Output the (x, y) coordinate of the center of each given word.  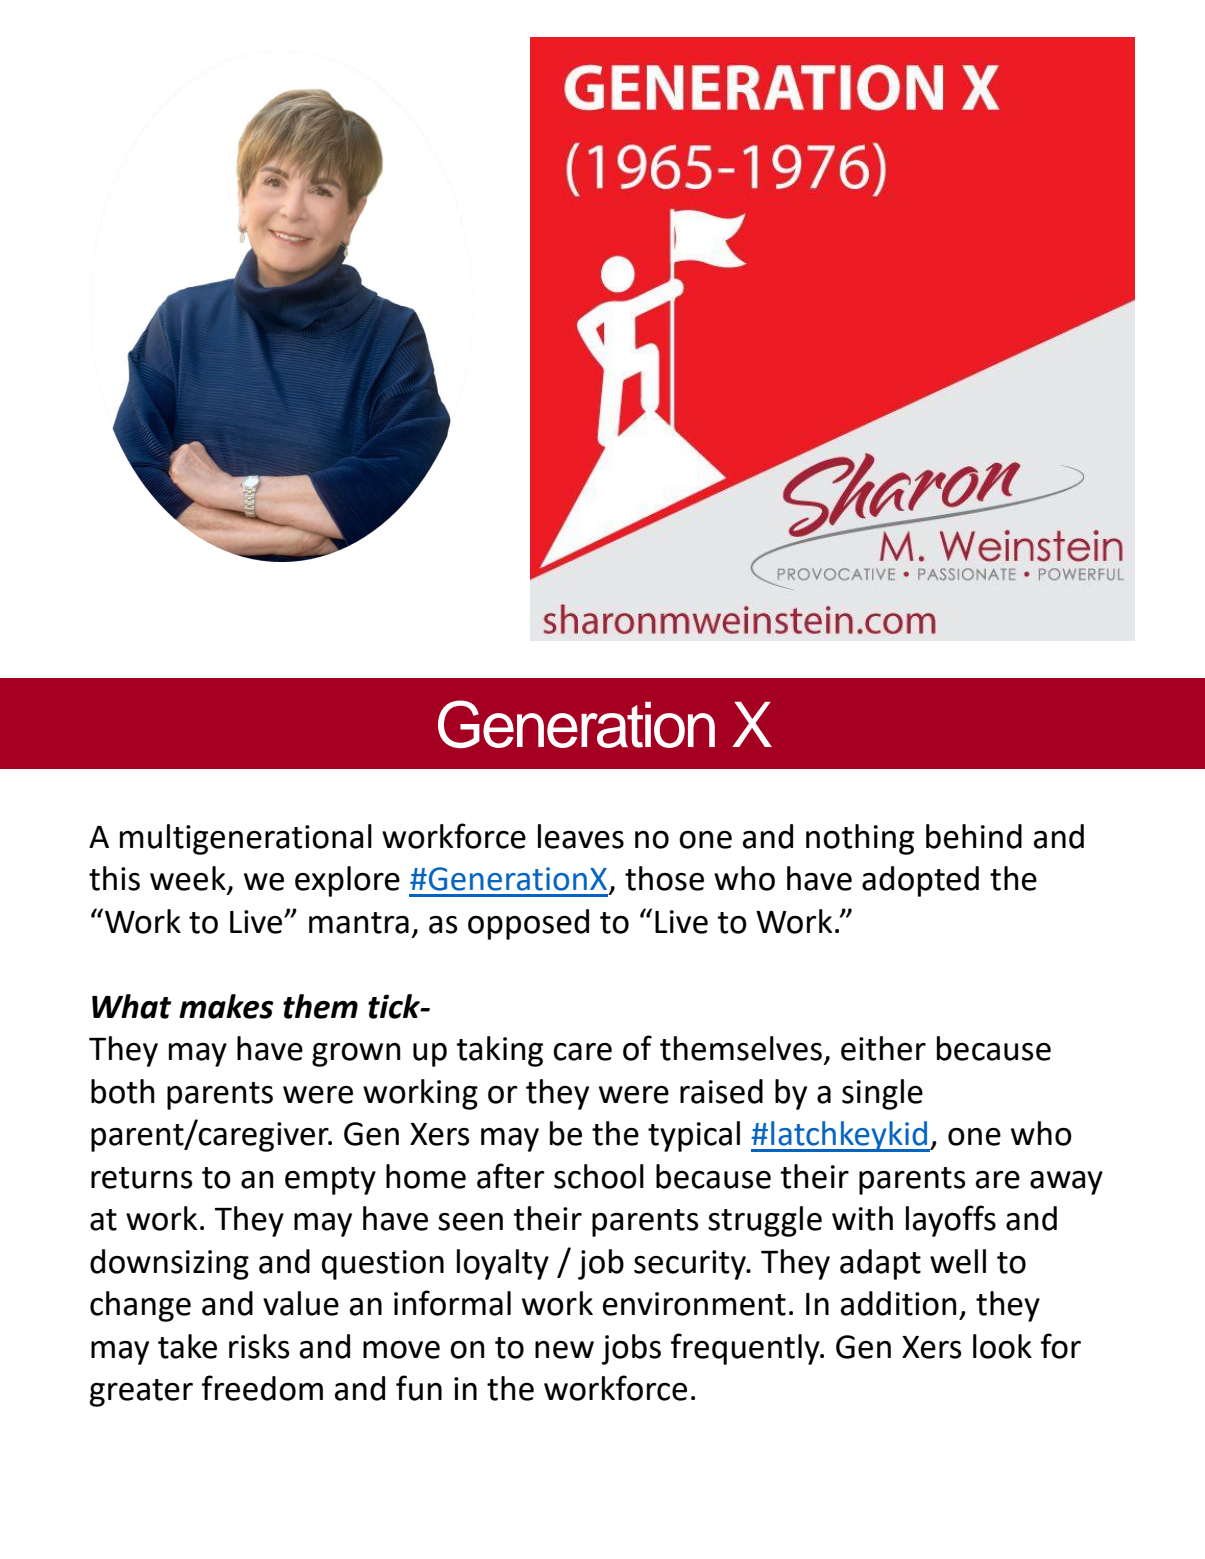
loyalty (503, 1264)
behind (974, 836)
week (189, 879)
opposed (528, 924)
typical (694, 1136)
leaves (581, 836)
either (883, 1048)
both (123, 1091)
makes (226, 1006)
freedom (262, 1388)
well (958, 1261)
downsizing (169, 1264)
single (882, 1094)
